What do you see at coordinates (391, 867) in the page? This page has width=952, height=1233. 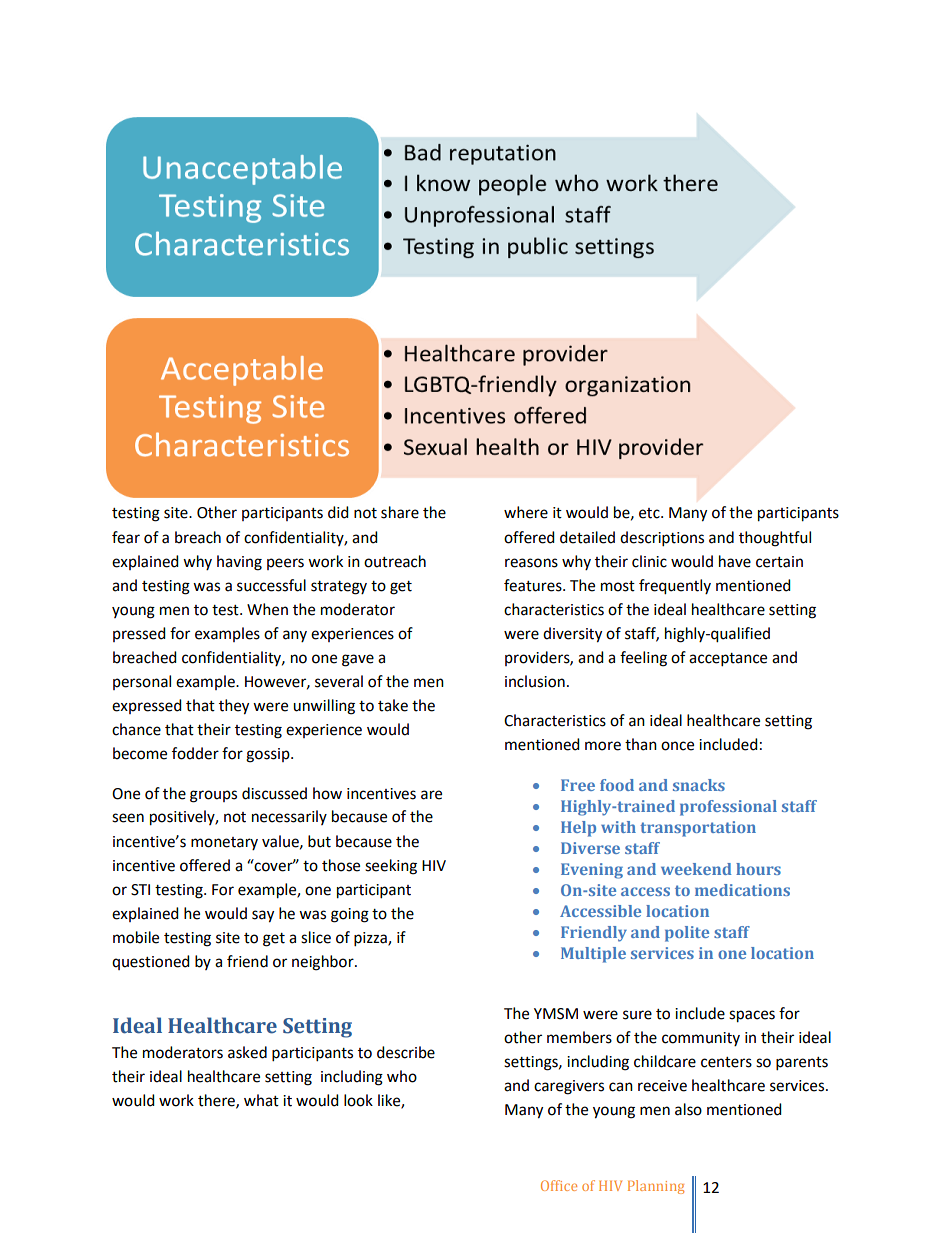 I see `seeking` at bounding box center [391, 867].
